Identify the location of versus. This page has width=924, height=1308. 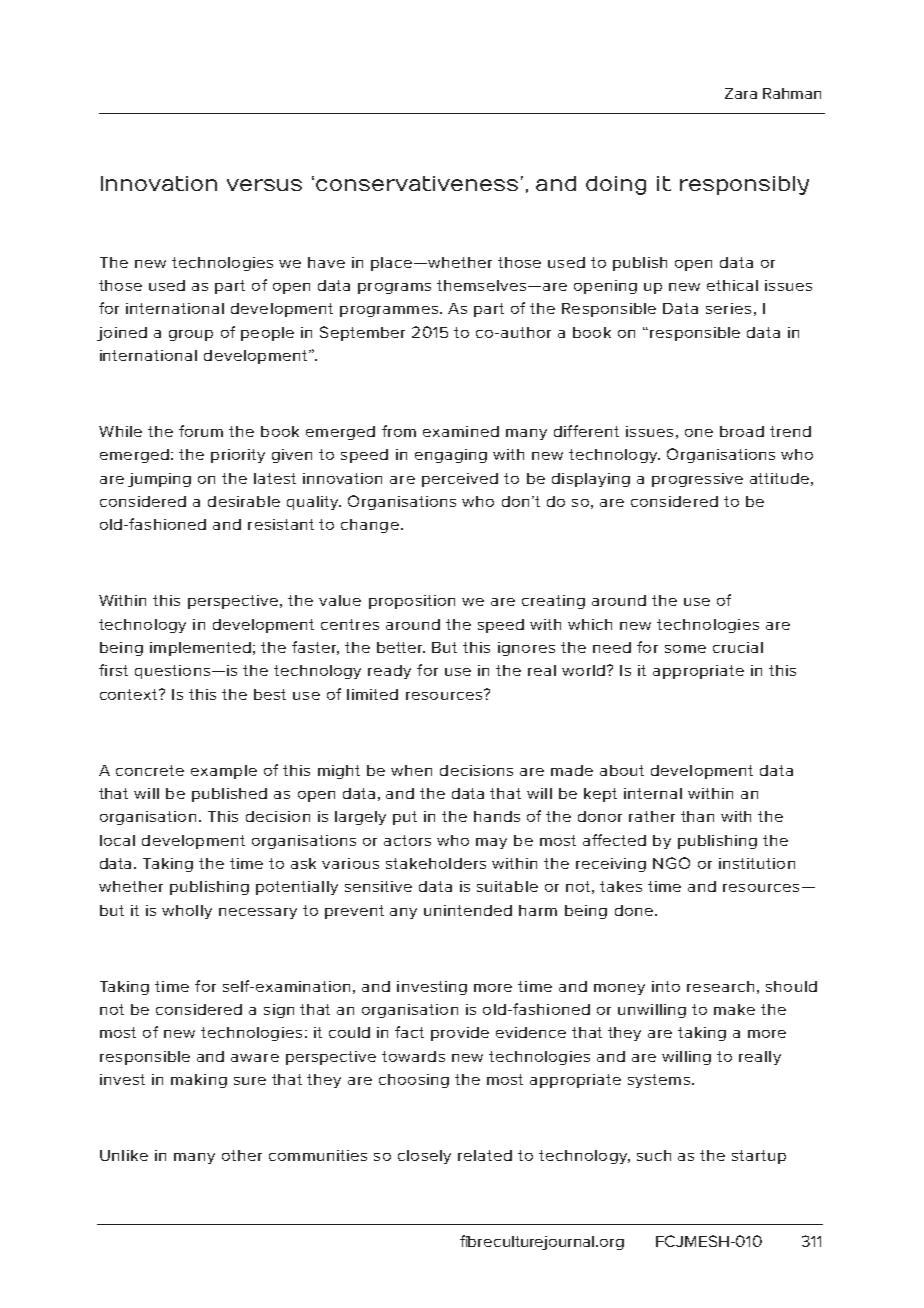
(264, 185).
